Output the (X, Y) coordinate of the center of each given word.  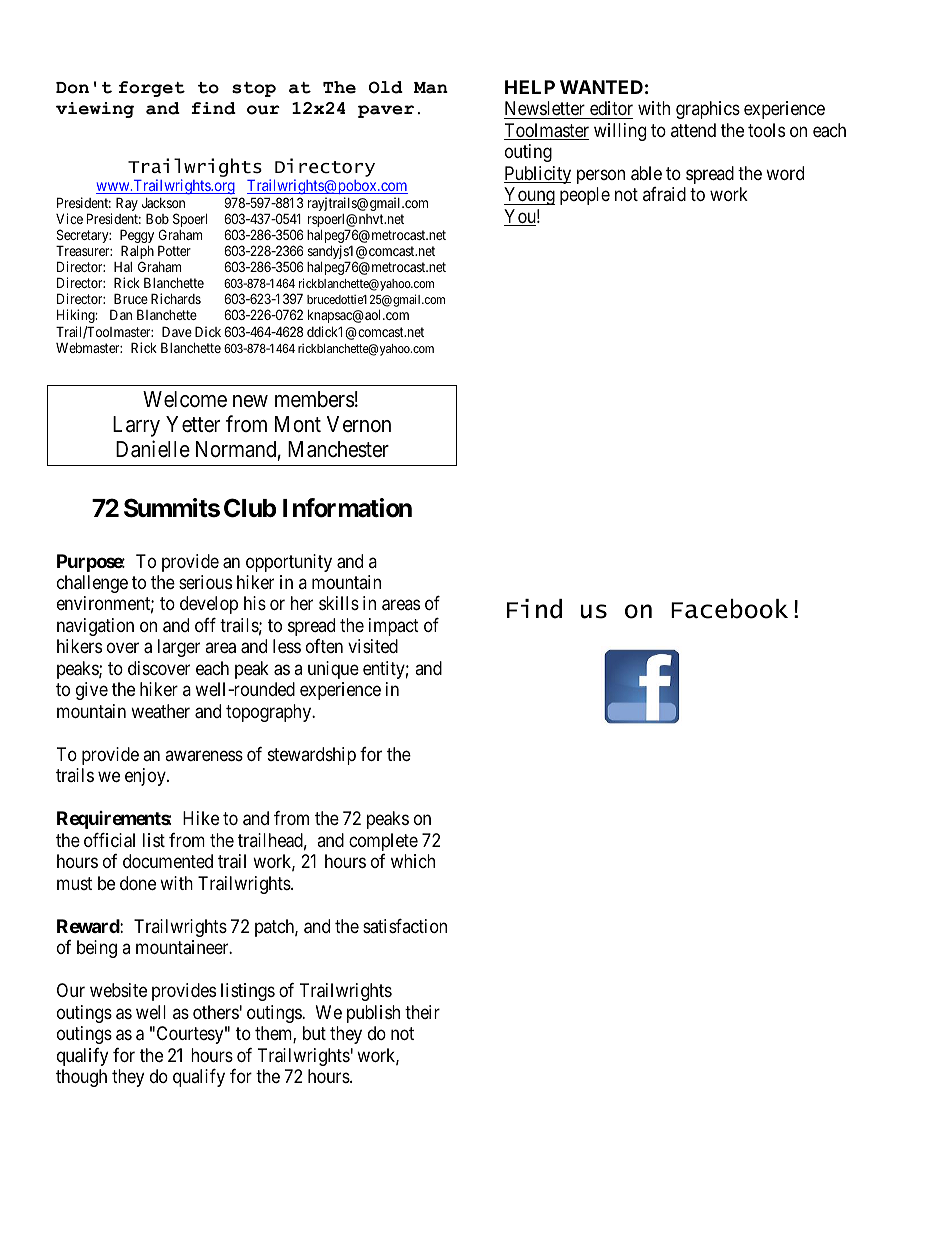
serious (205, 582)
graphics (708, 110)
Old (386, 87)
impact (394, 627)
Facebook (729, 609)
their (422, 1012)
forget (152, 89)
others (216, 1012)
